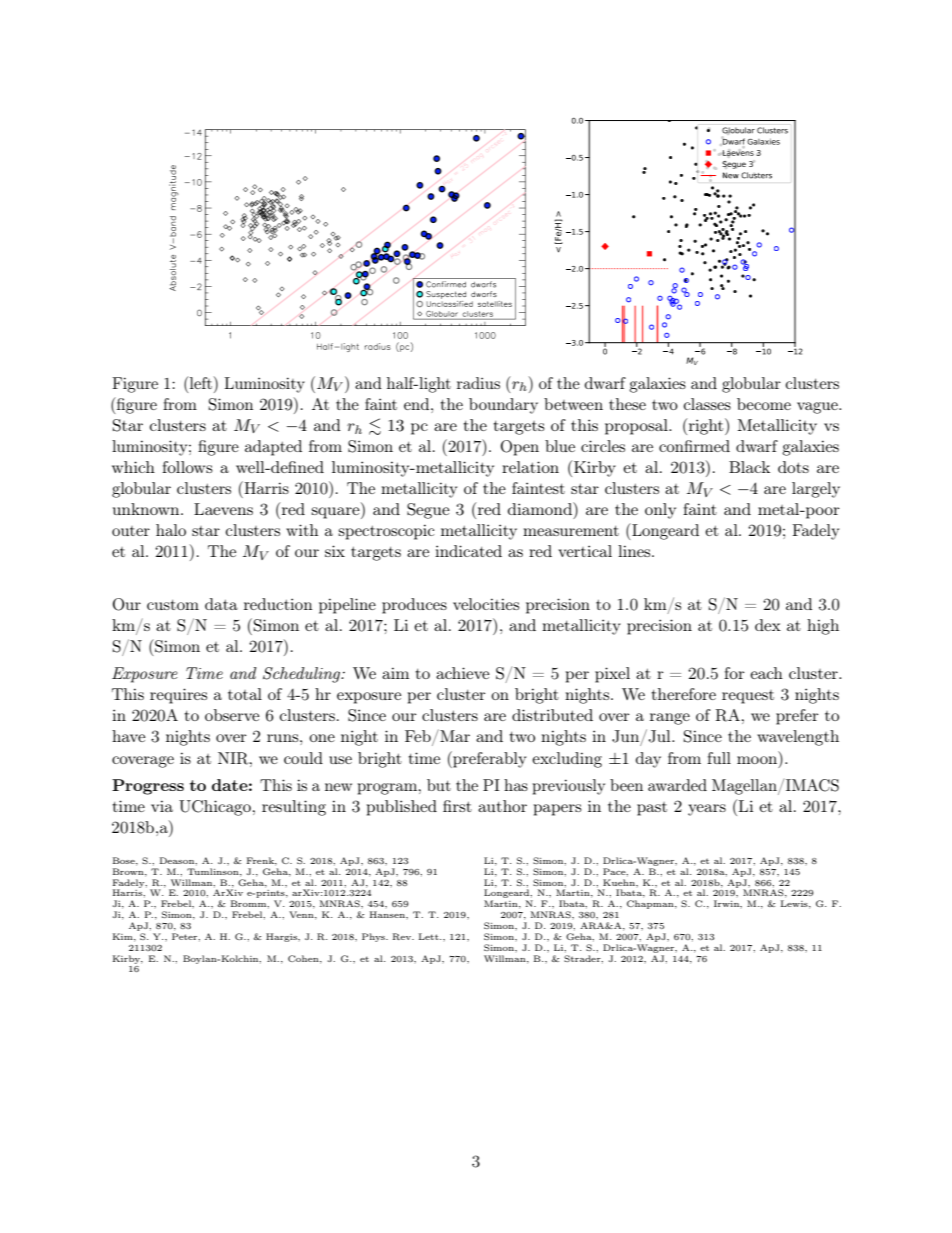 The width and height of the screenshot is (952, 1233). I want to click on become, so click(764, 404).
